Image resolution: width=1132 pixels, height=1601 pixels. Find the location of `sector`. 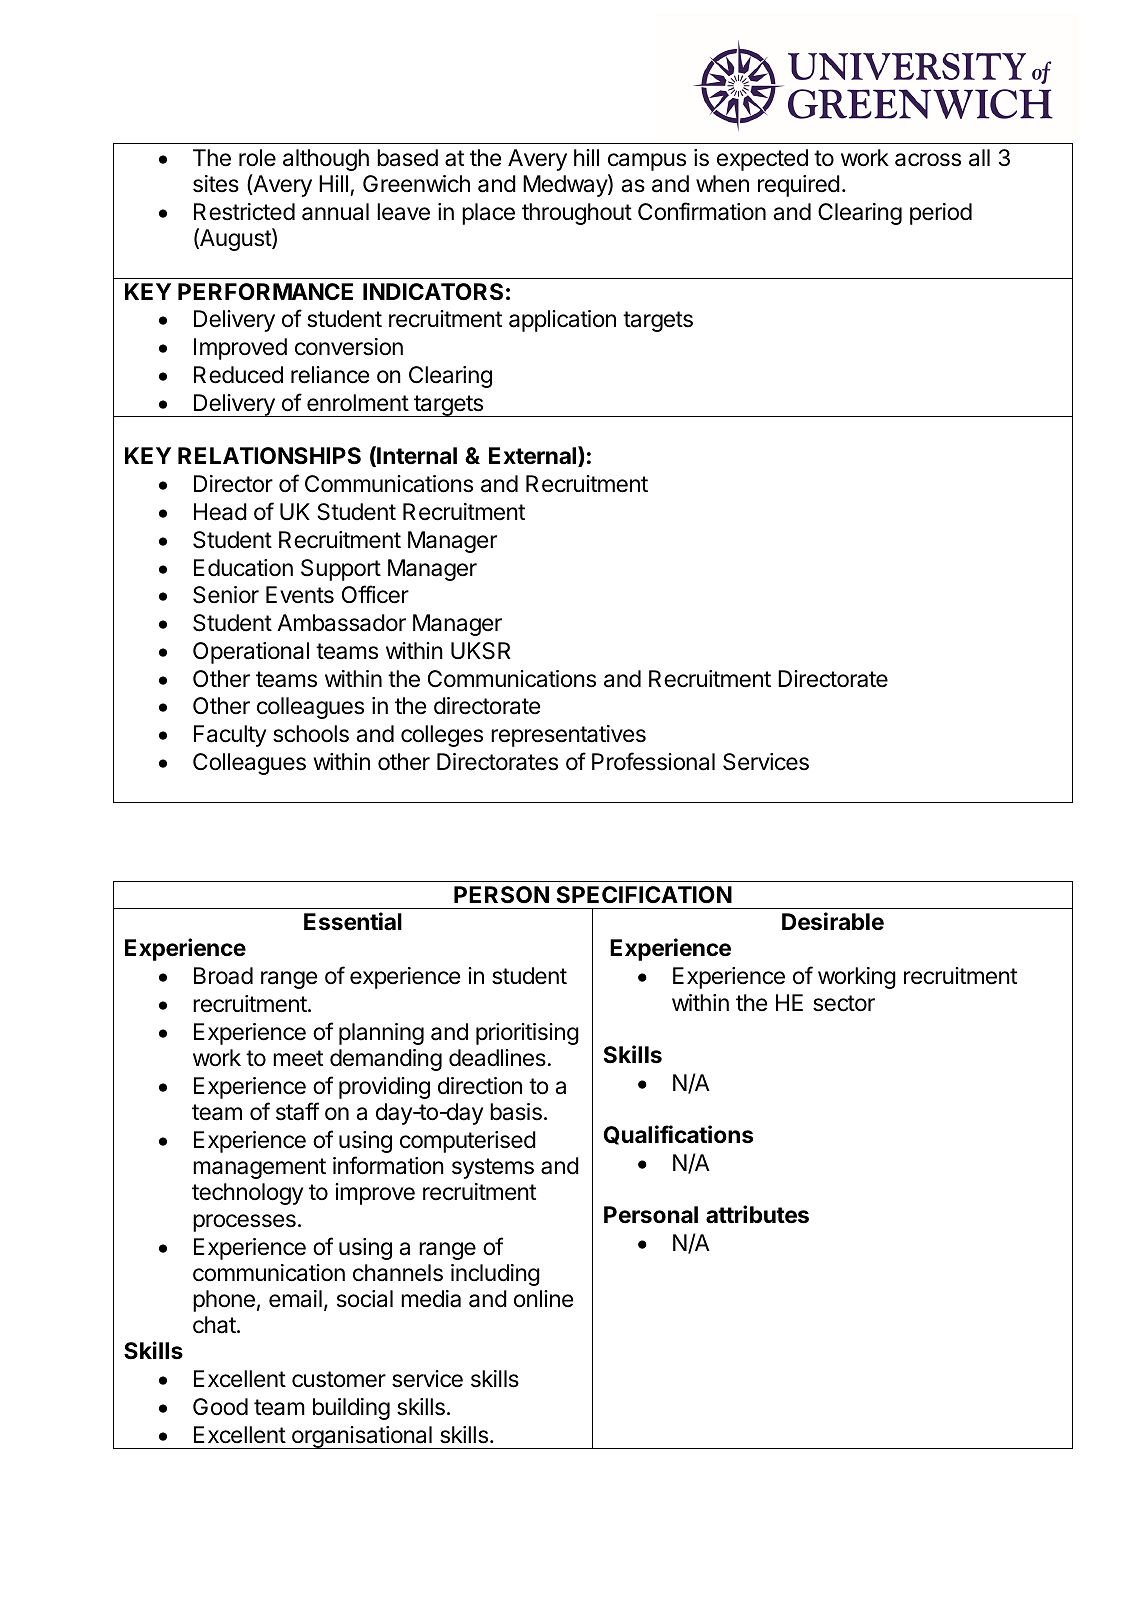

sector is located at coordinates (844, 1003).
